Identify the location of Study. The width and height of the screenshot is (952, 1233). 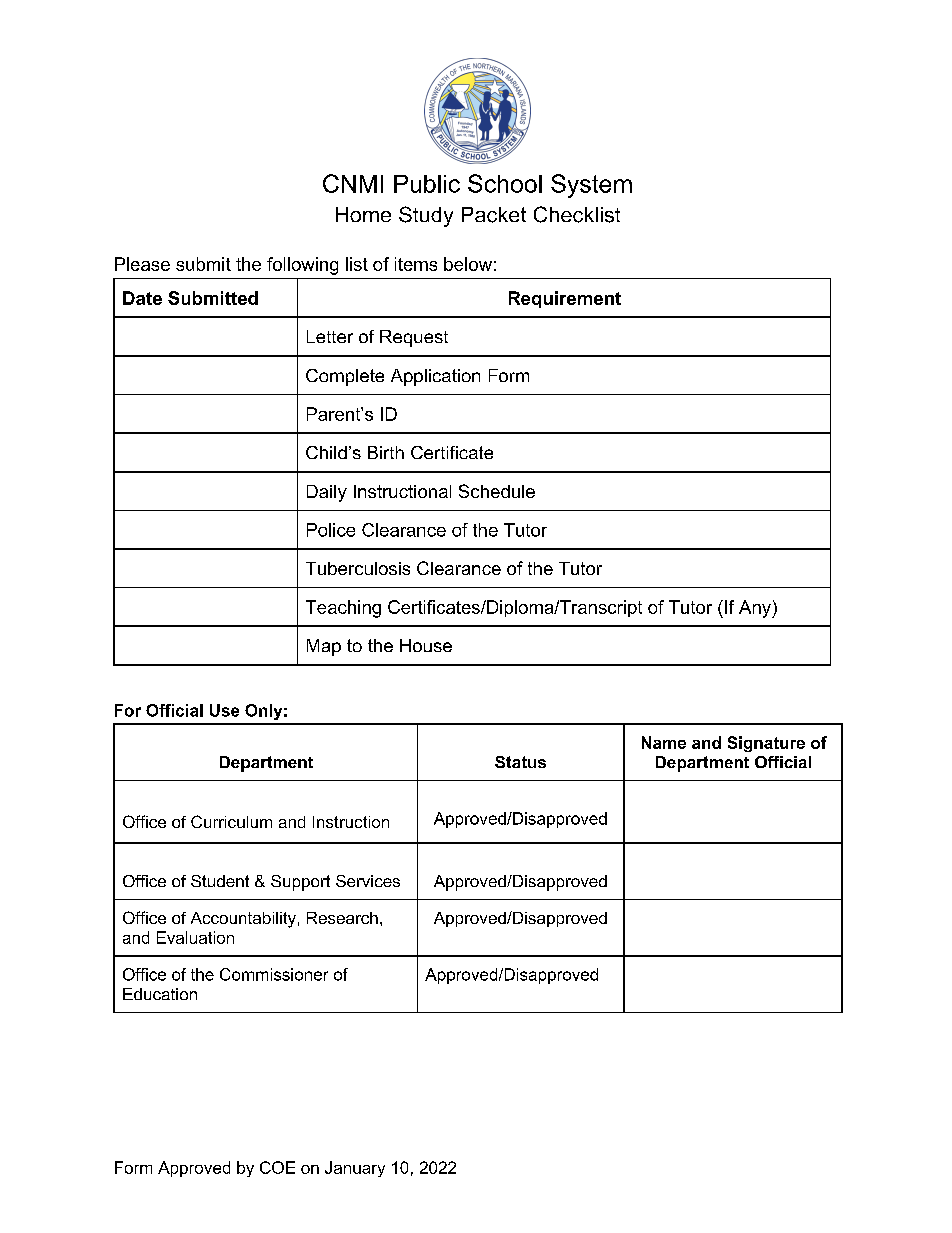
(426, 216).
